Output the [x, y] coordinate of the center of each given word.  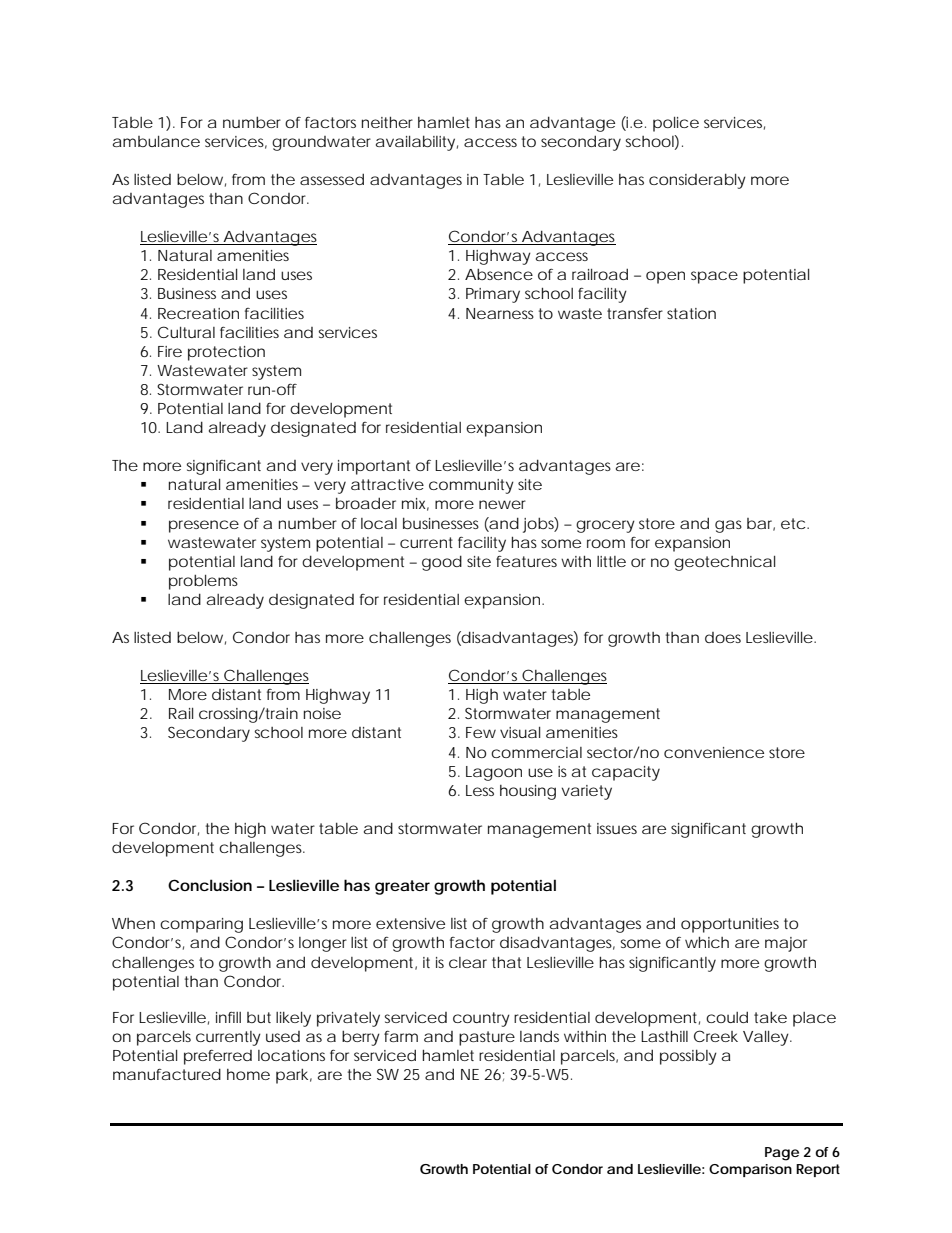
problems [203, 582]
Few [481, 732]
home [248, 1074]
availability [415, 143]
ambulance [156, 141]
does [723, 637]
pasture [487, 1038]
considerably [697, 181]
